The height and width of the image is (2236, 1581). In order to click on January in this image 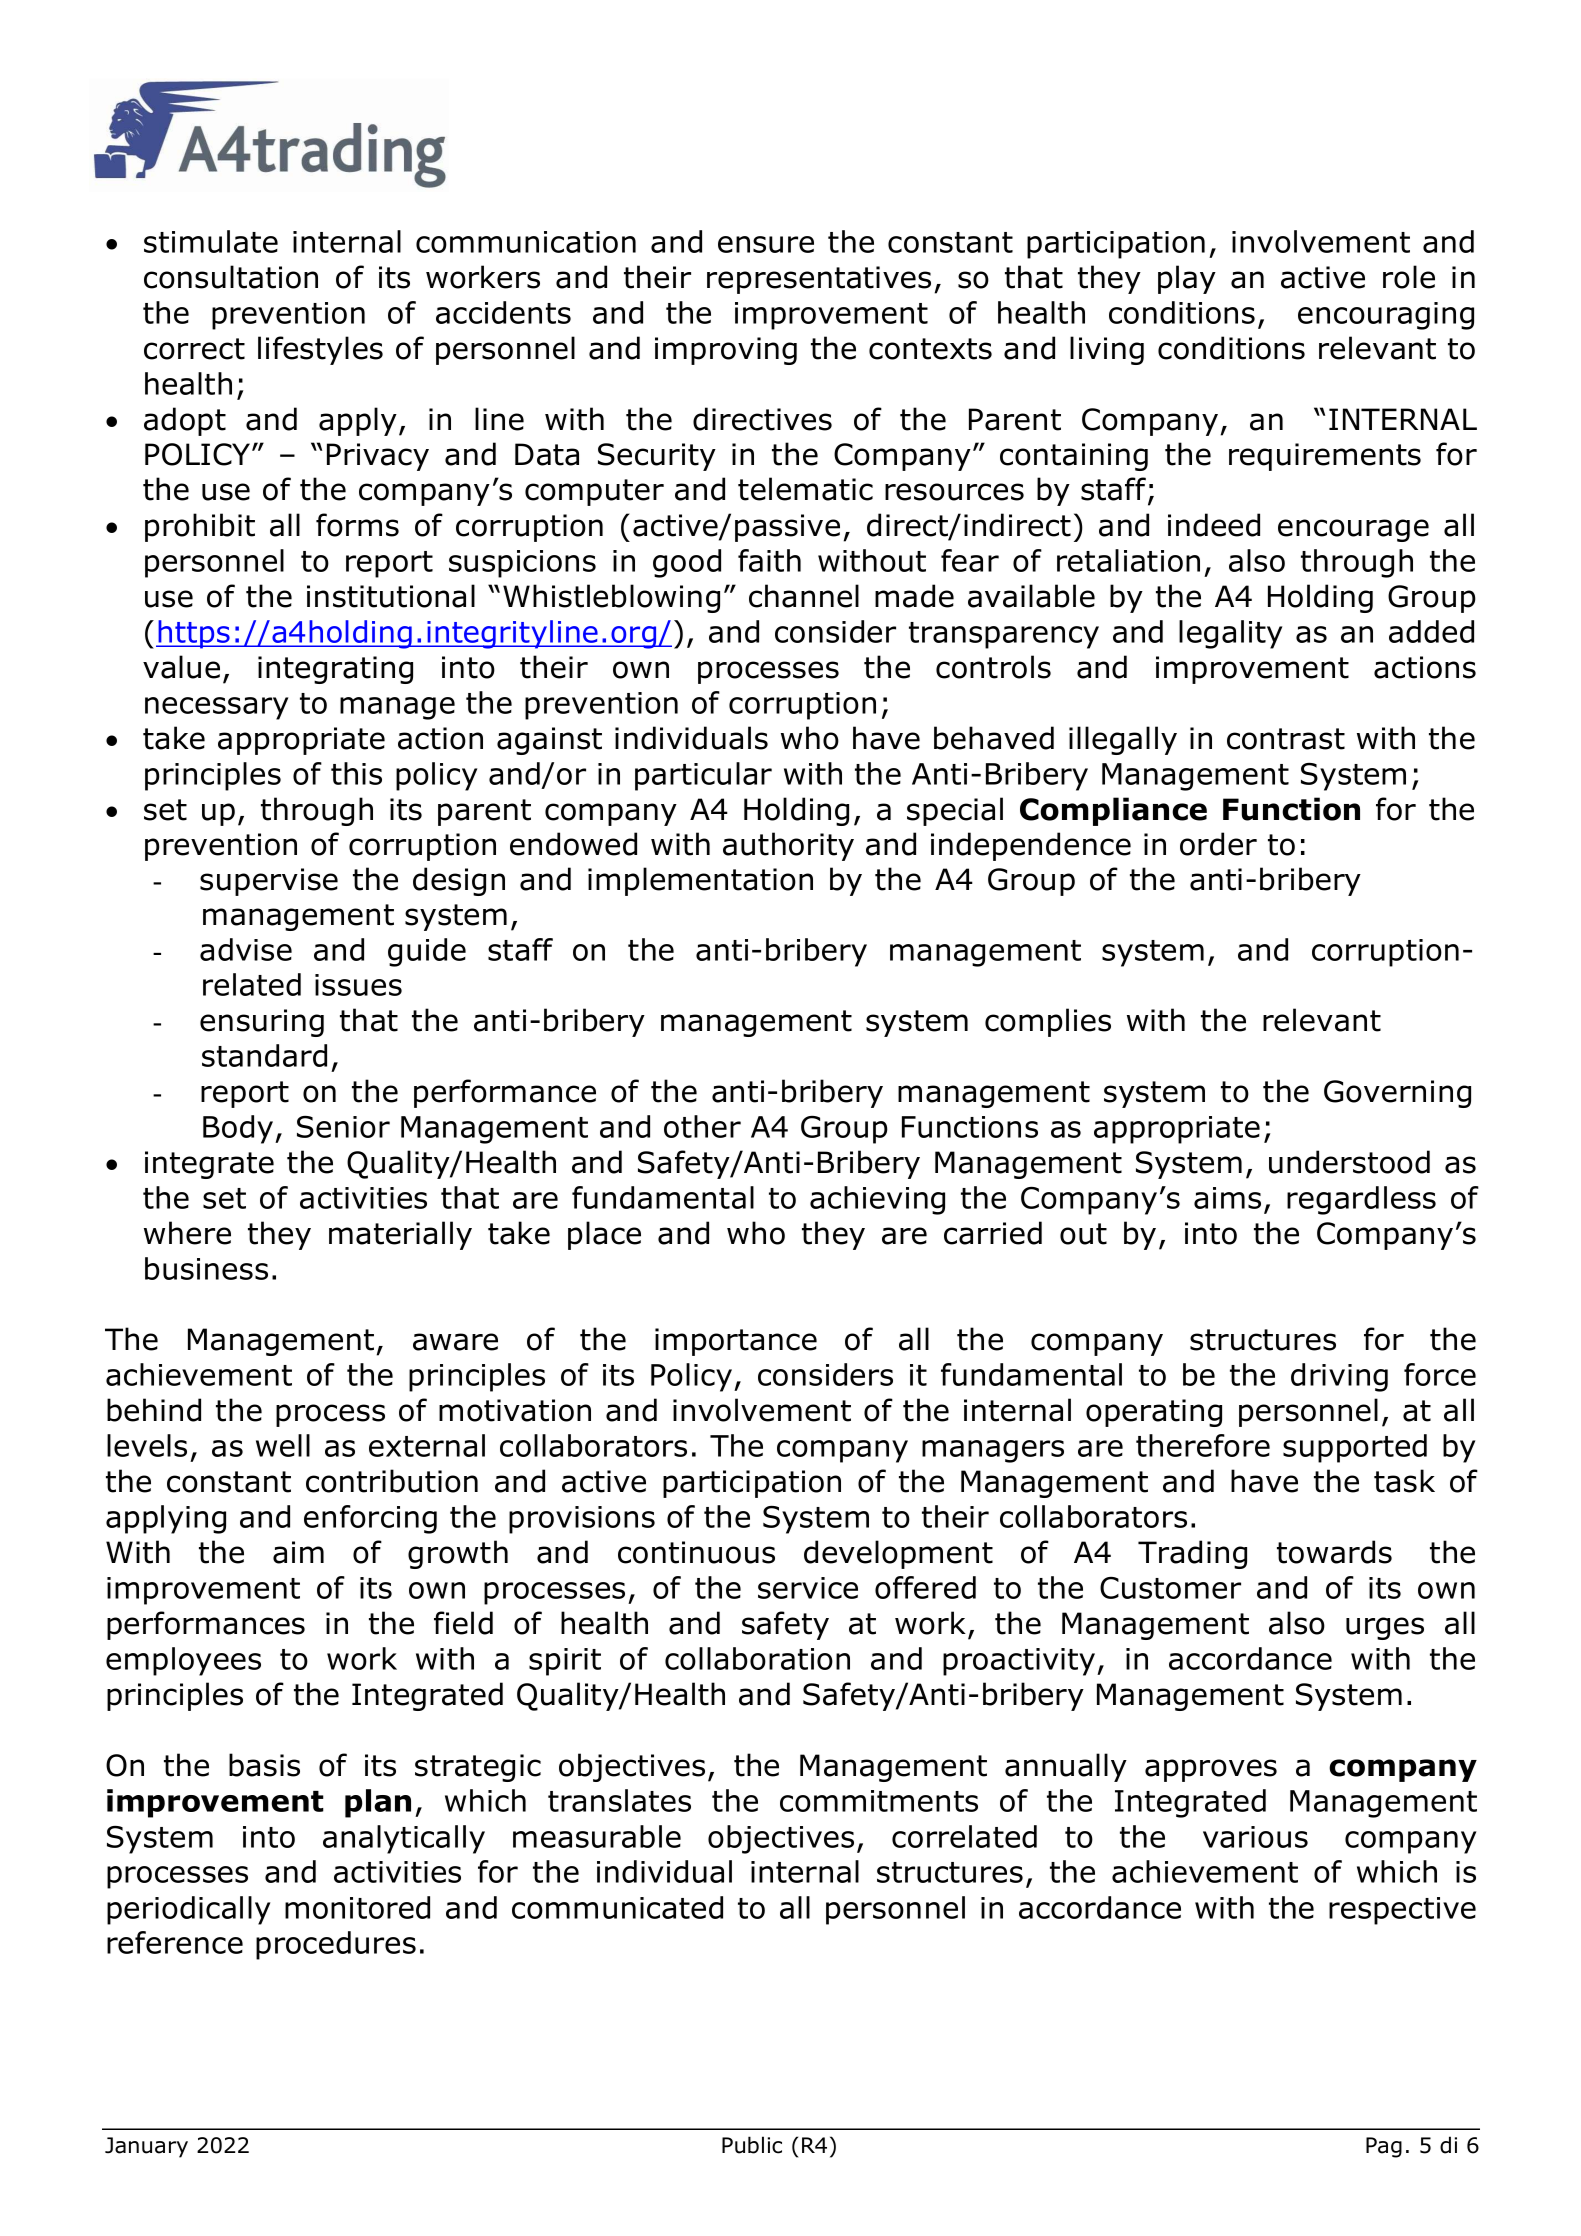, I will do `click(146, 2147)`.
